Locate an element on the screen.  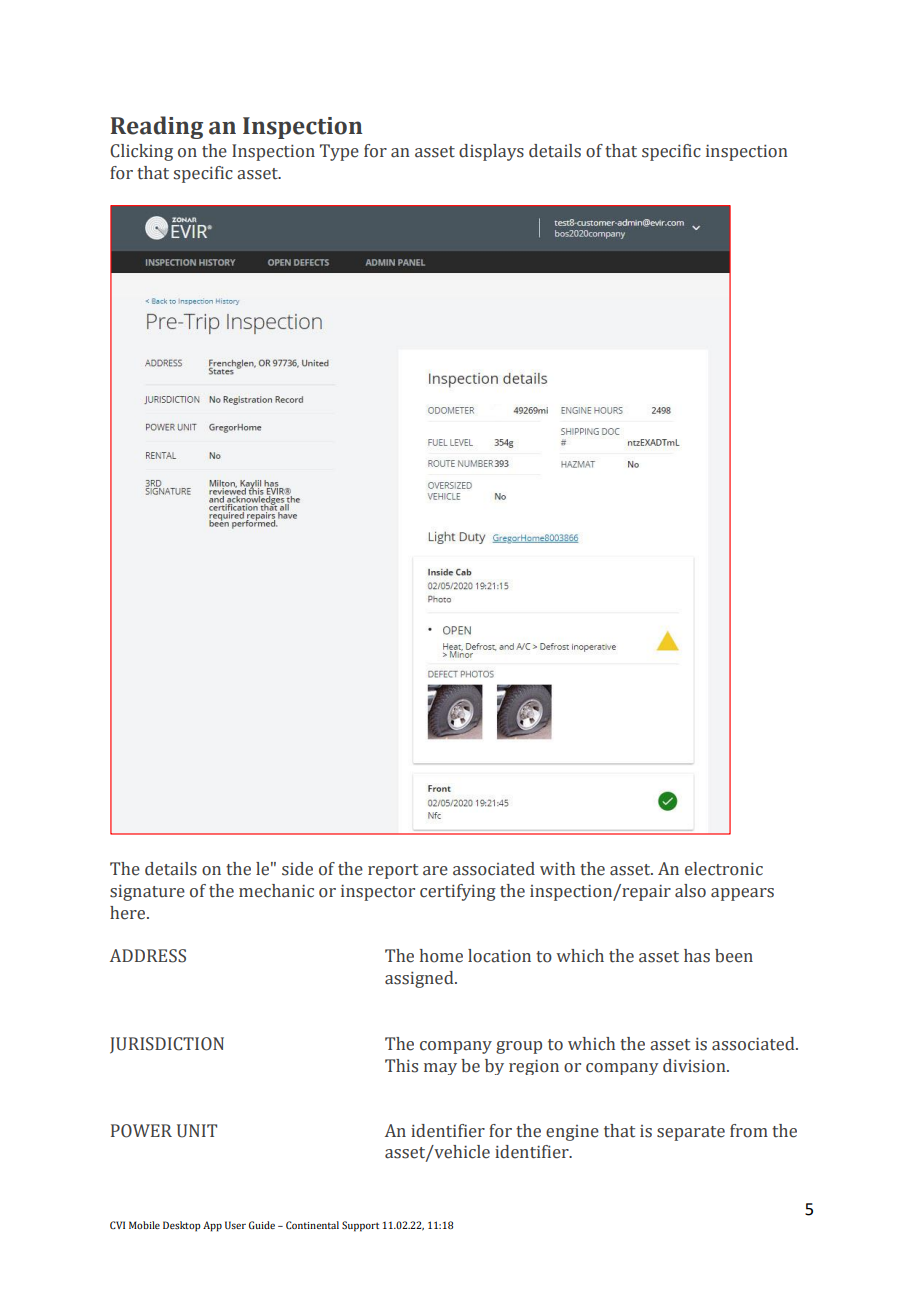
also is located at coordinates (690, 891).
